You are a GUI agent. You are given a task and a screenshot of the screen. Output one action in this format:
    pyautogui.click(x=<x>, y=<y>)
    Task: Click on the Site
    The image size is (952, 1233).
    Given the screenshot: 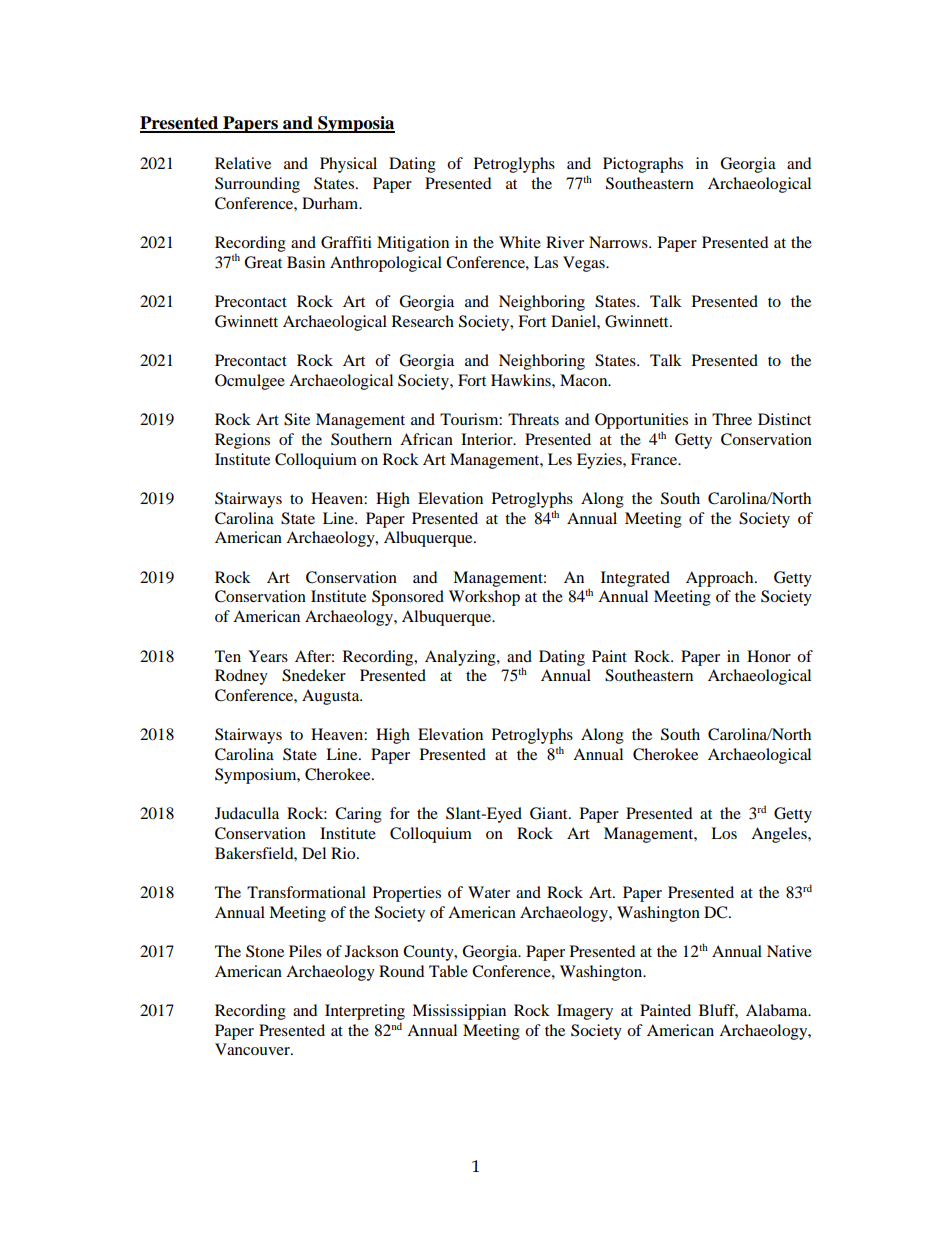 What is the action you would take?
    pyautogui.click(x=297, y=419)
